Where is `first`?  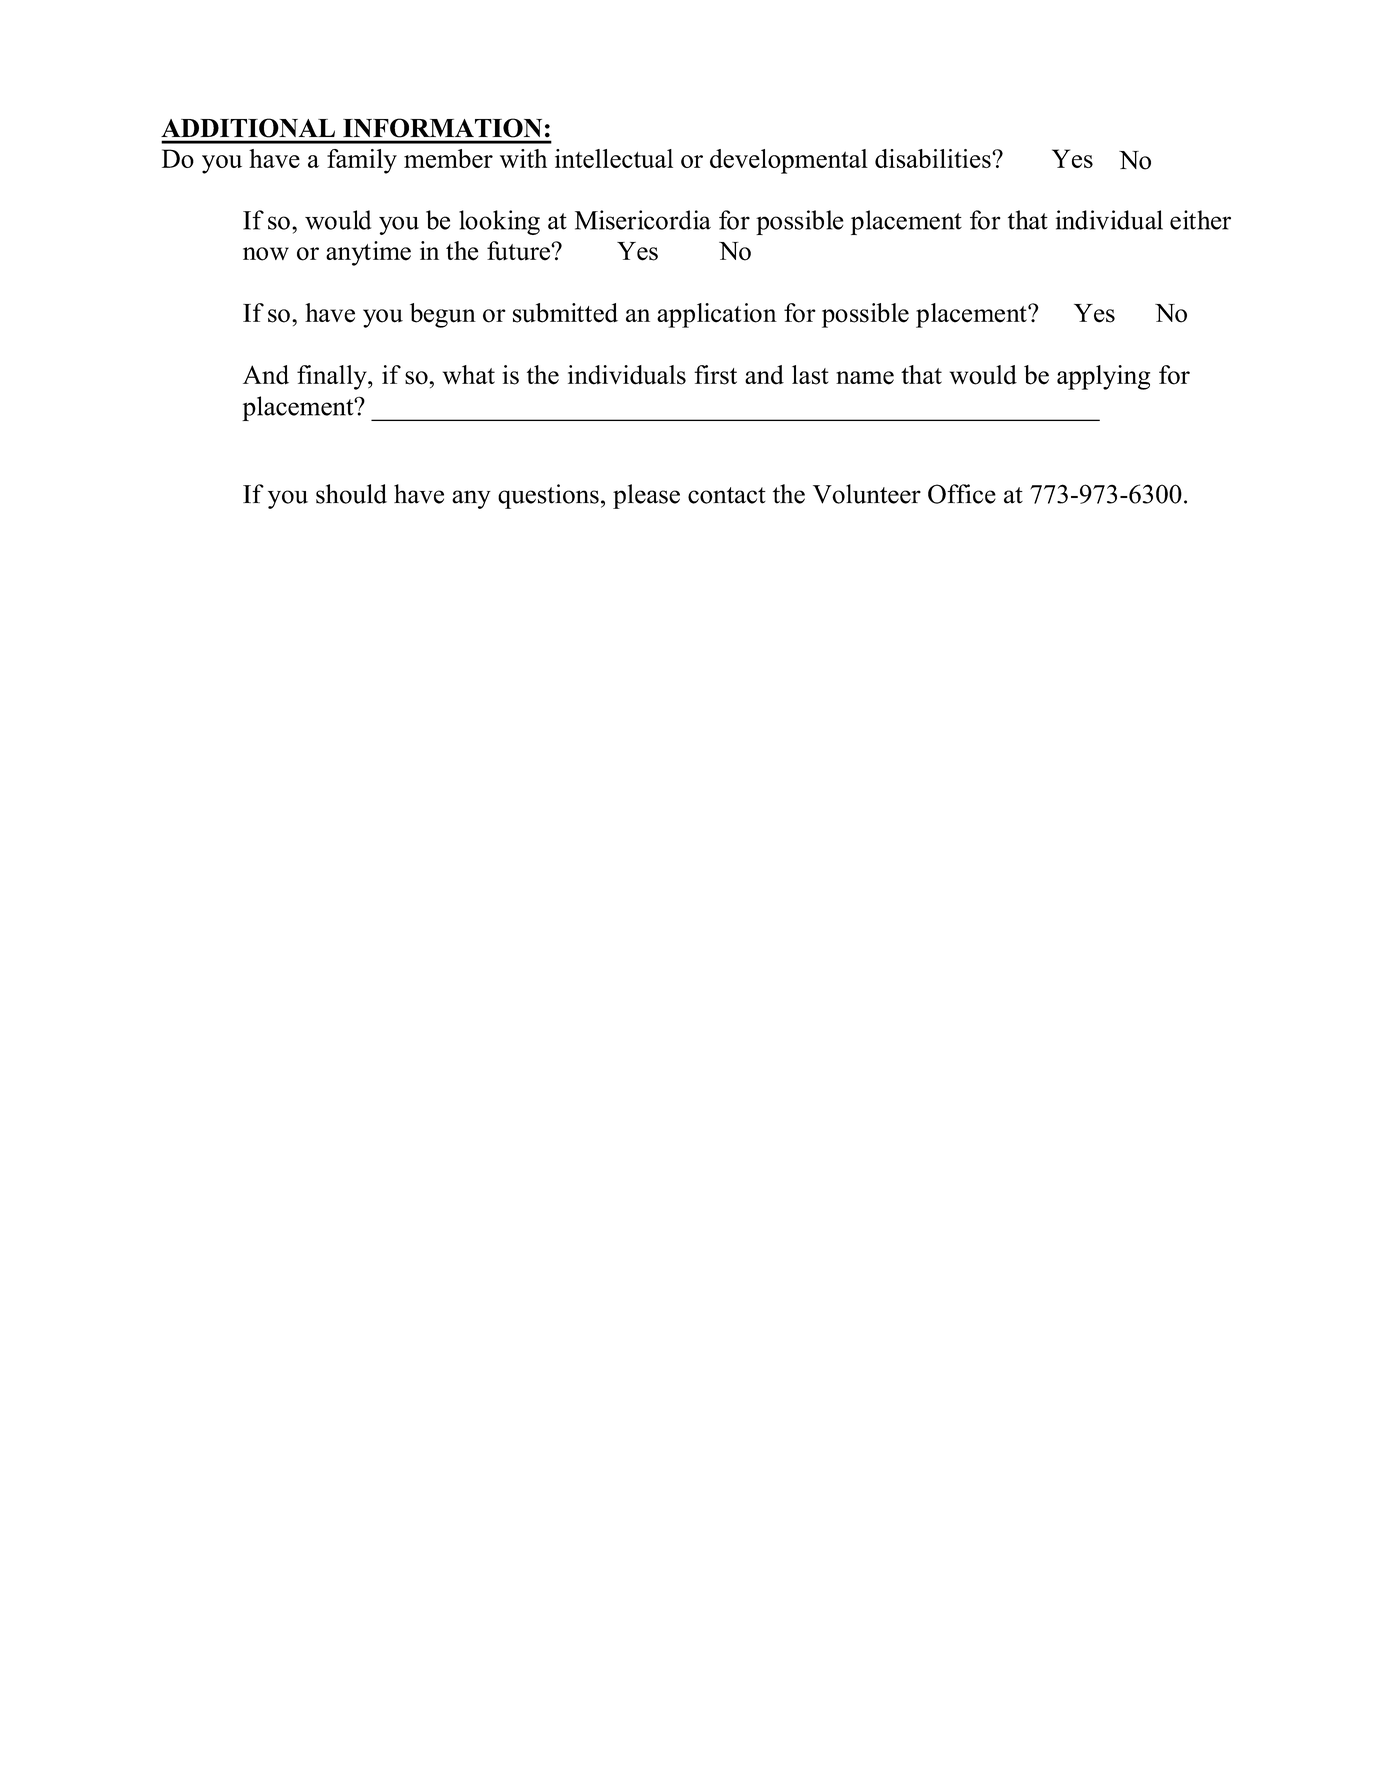
first is located at coordinates (715, 375).
